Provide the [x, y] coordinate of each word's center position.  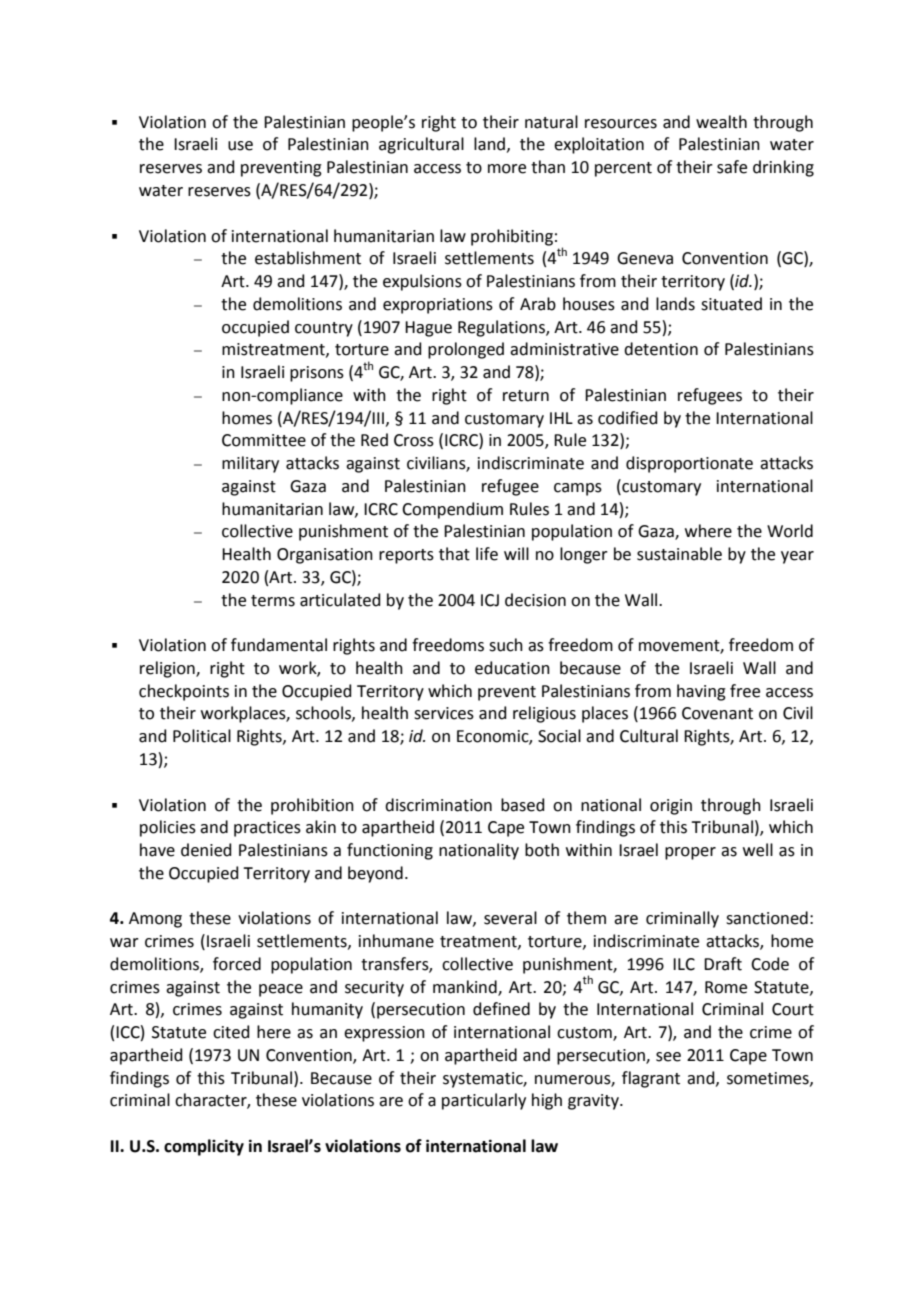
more [507, 169]
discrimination [438, 805]
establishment [308, 258]
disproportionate [689, 464]
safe [732, 167]
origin [671, 807]
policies [168, 828]
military [250, 464]
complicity [204, 1147]
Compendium [452, 510]
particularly [484, 1101]
